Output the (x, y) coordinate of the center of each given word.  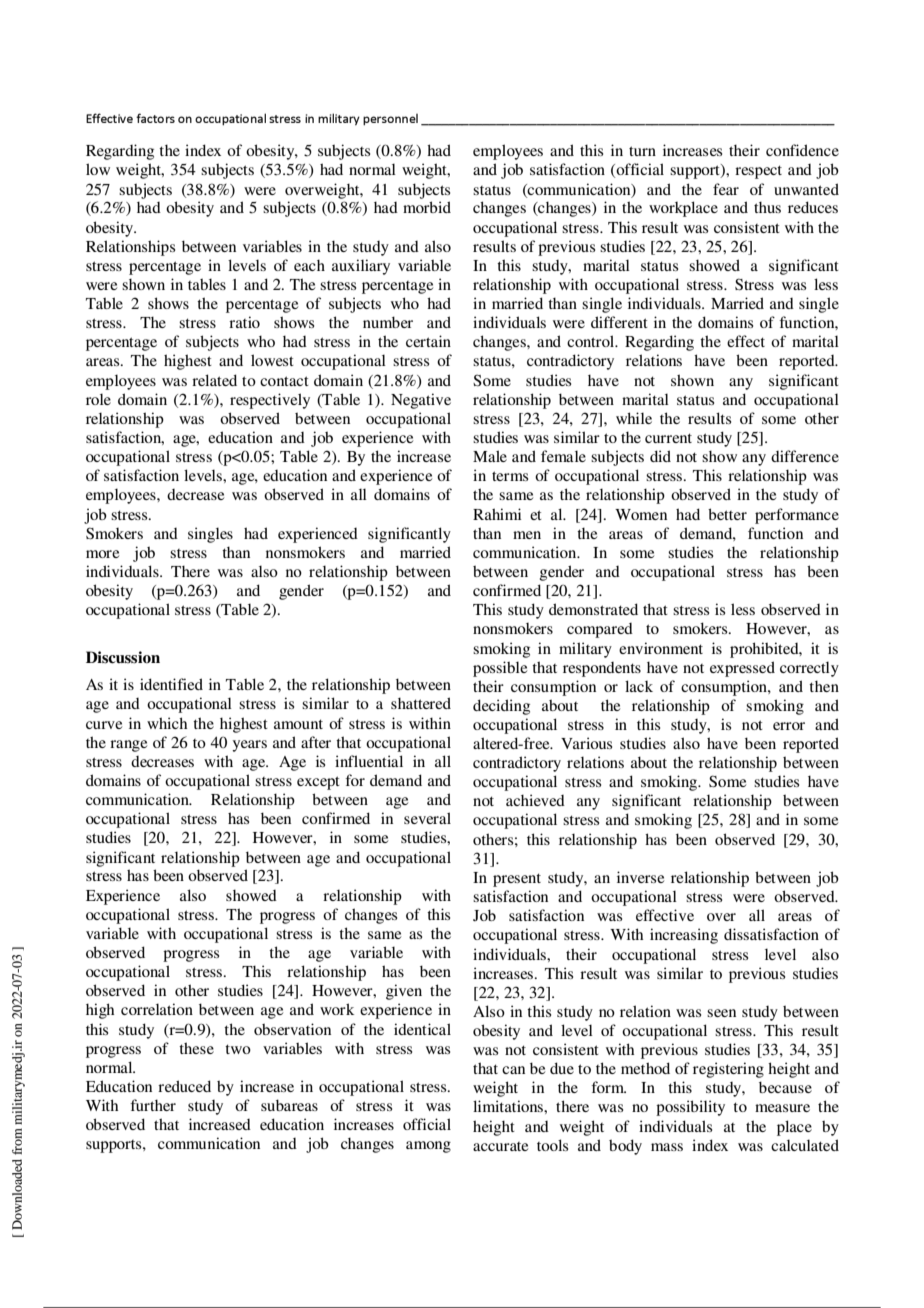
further (153, 1105)
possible (500, 669)
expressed (742, 669)
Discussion (123, 657)
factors (155, 118)
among (428, 1147)
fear (726, 189)
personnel (390, 119)
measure (782, 1108)
